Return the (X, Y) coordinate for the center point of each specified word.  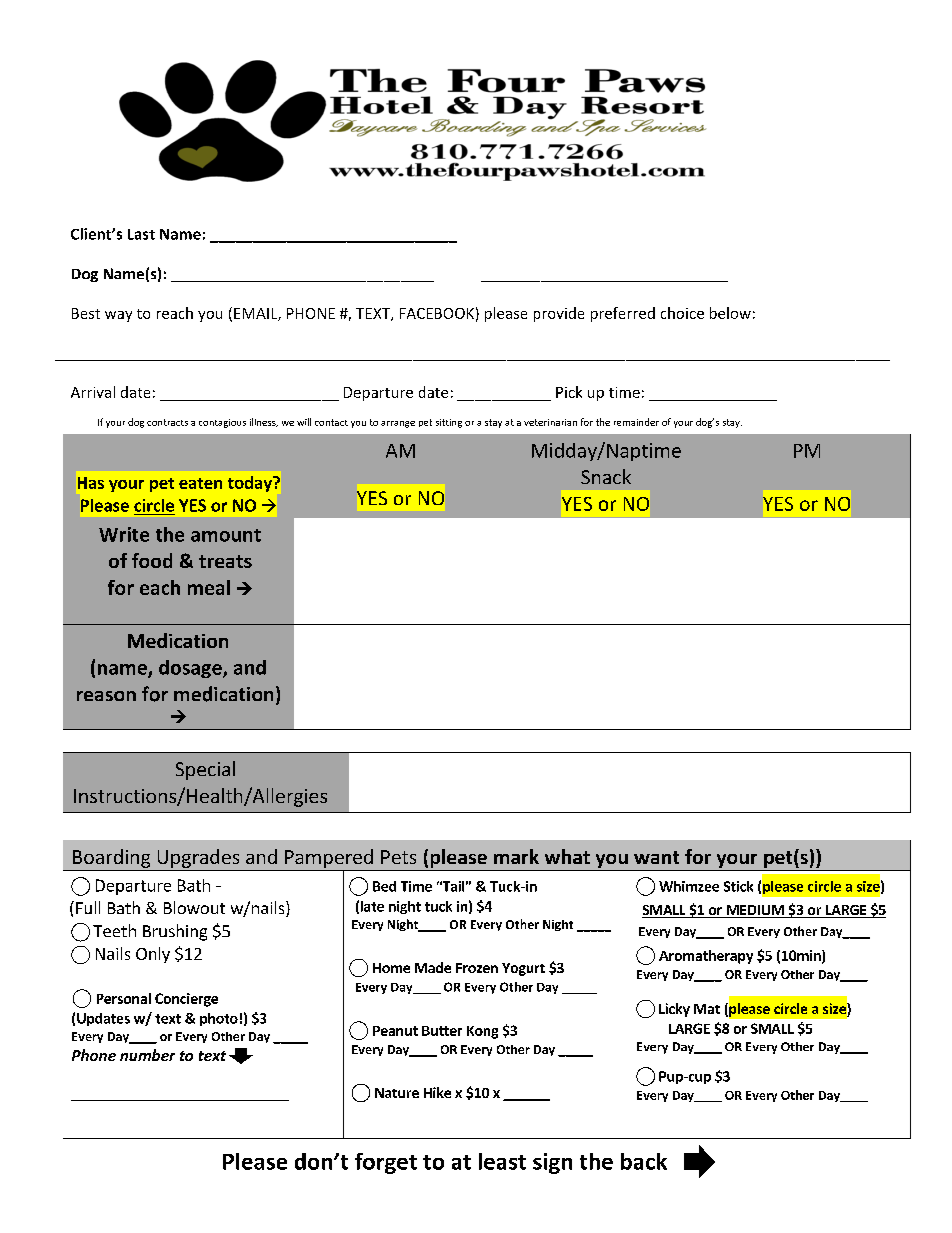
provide (559, 314)
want (656, 857)
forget (386, 1163)
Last (141, 234)
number (147, 1055)
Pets (398, 857)
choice (682, 313)
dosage (191, 669)
